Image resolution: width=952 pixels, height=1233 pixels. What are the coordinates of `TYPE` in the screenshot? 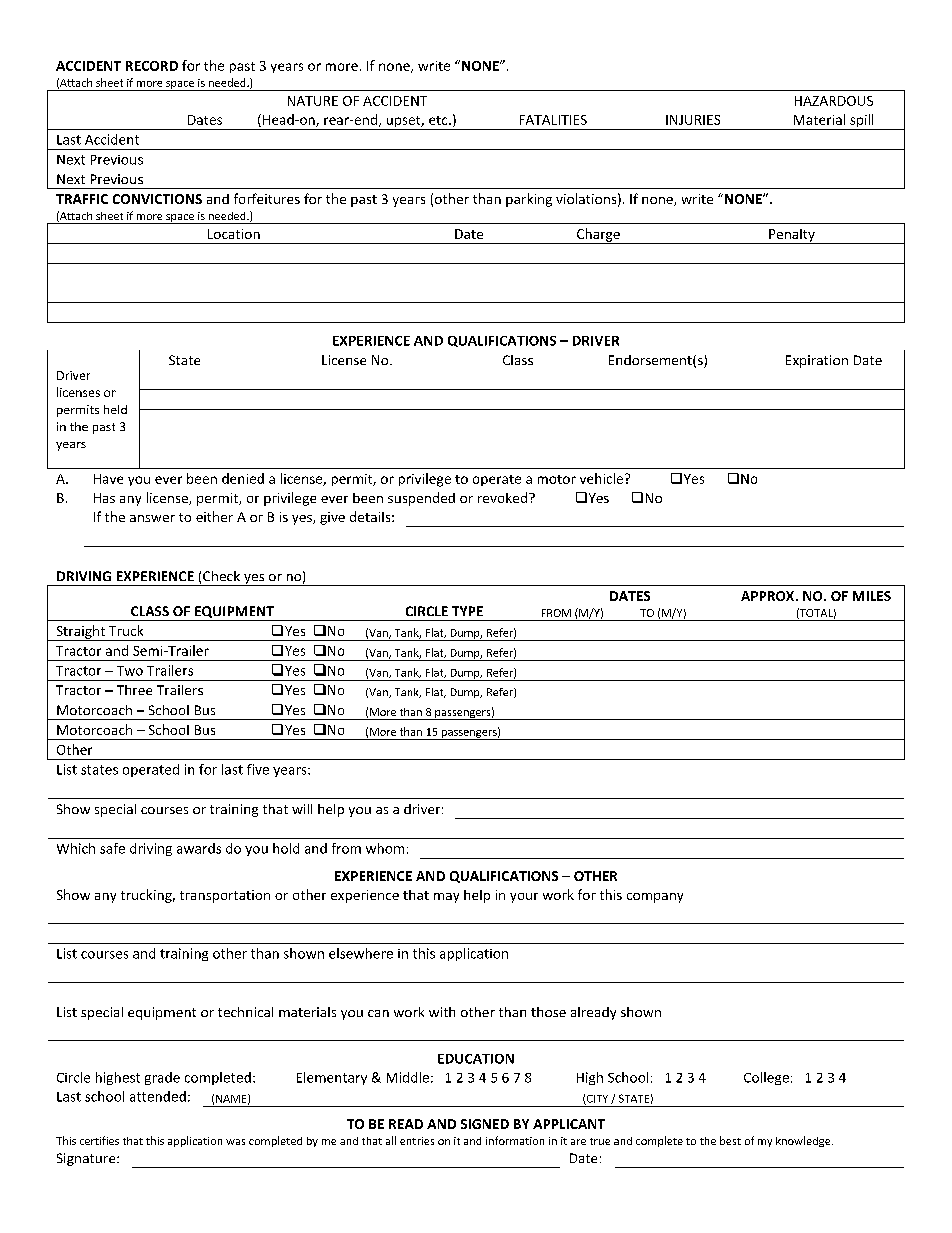 It's located at (467, 611).
